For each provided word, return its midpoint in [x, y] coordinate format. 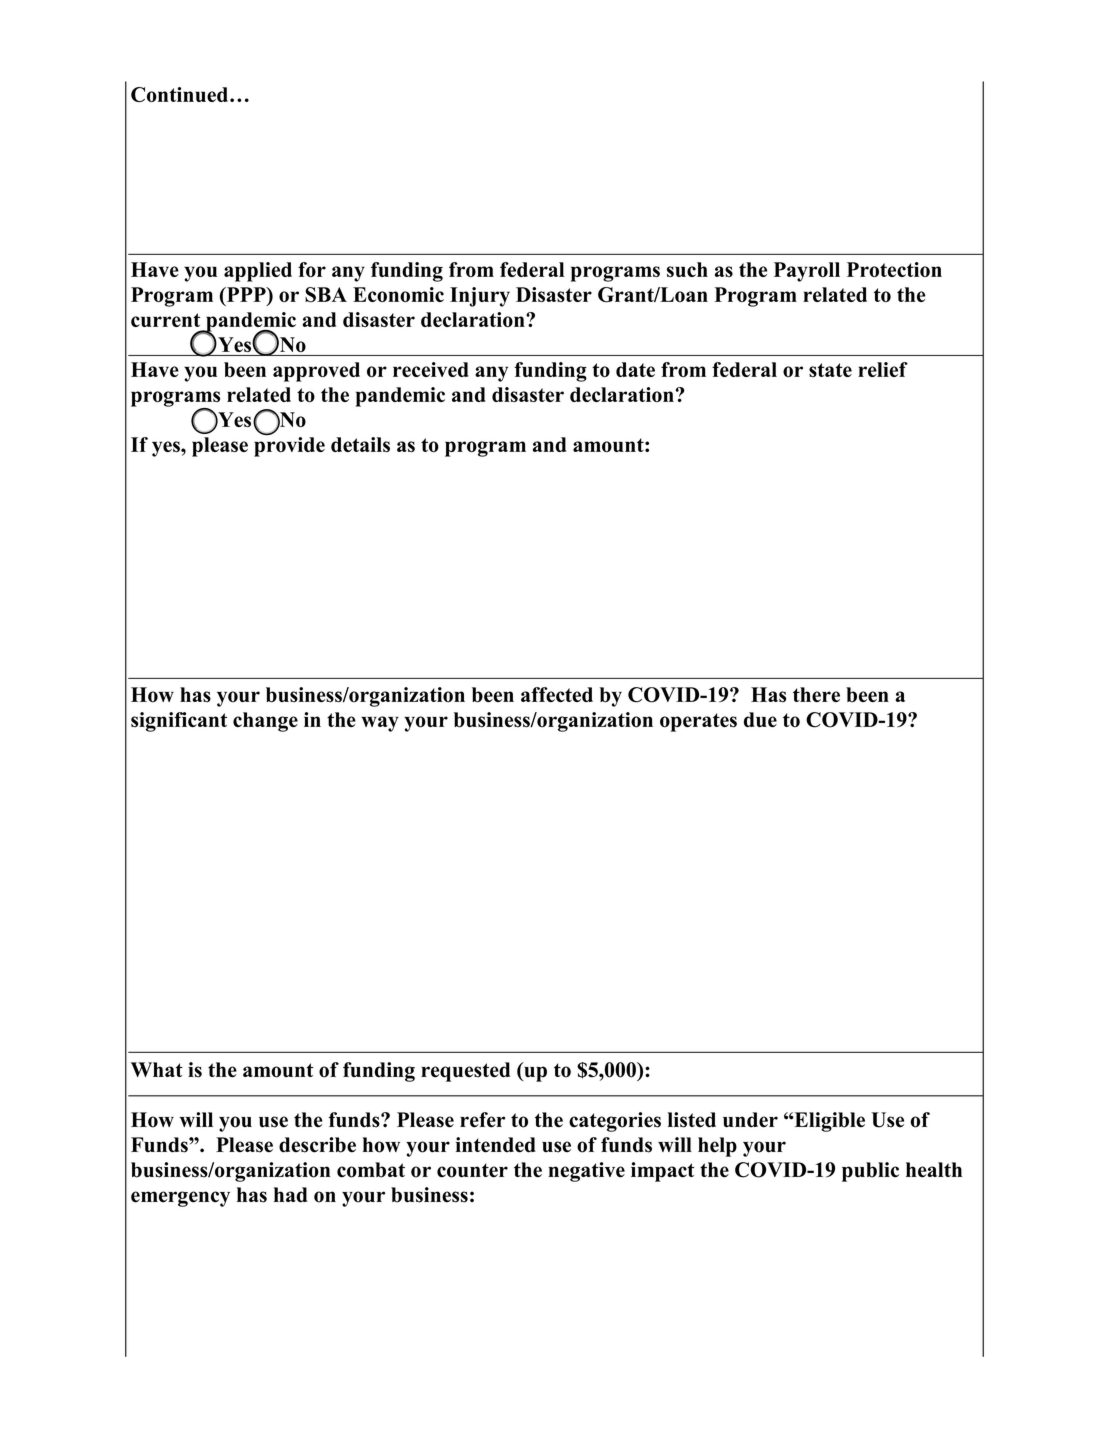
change [265, 722]
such [687, 269]
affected [557, 694]
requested [465, 1072]
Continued [179, 94]
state [830, 370]
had [291, 1195]
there [816, 694]
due [760, 719]
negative [586, 1172]
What [157, 1069]
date [635, 369]
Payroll [807, 272]
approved [316, 372]
